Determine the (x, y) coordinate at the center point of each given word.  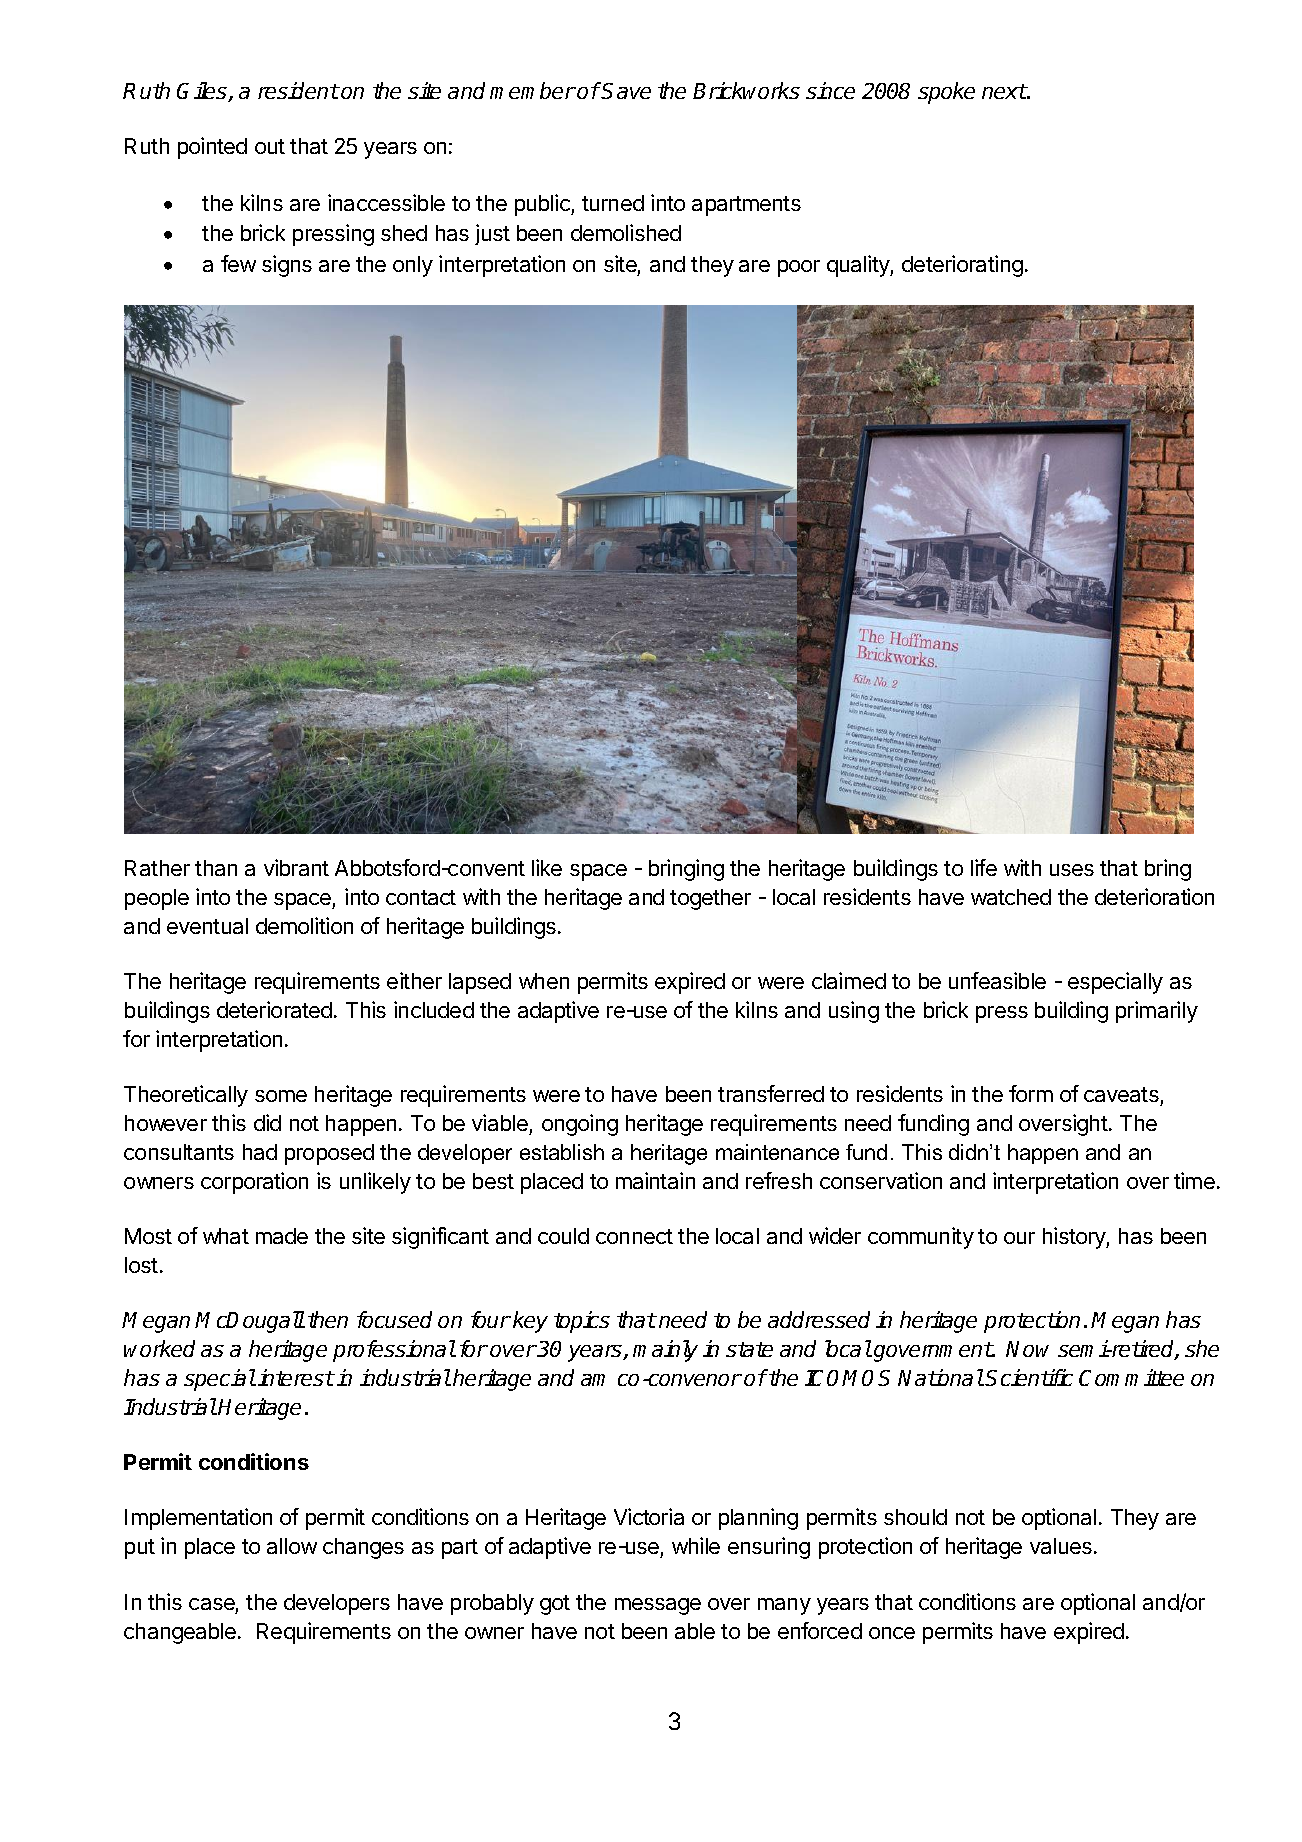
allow (292, 1546)
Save (626, 91)
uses (1072, 870)
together (710, 899)
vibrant (296, 867)
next (1004, 91)
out (270, 146)
